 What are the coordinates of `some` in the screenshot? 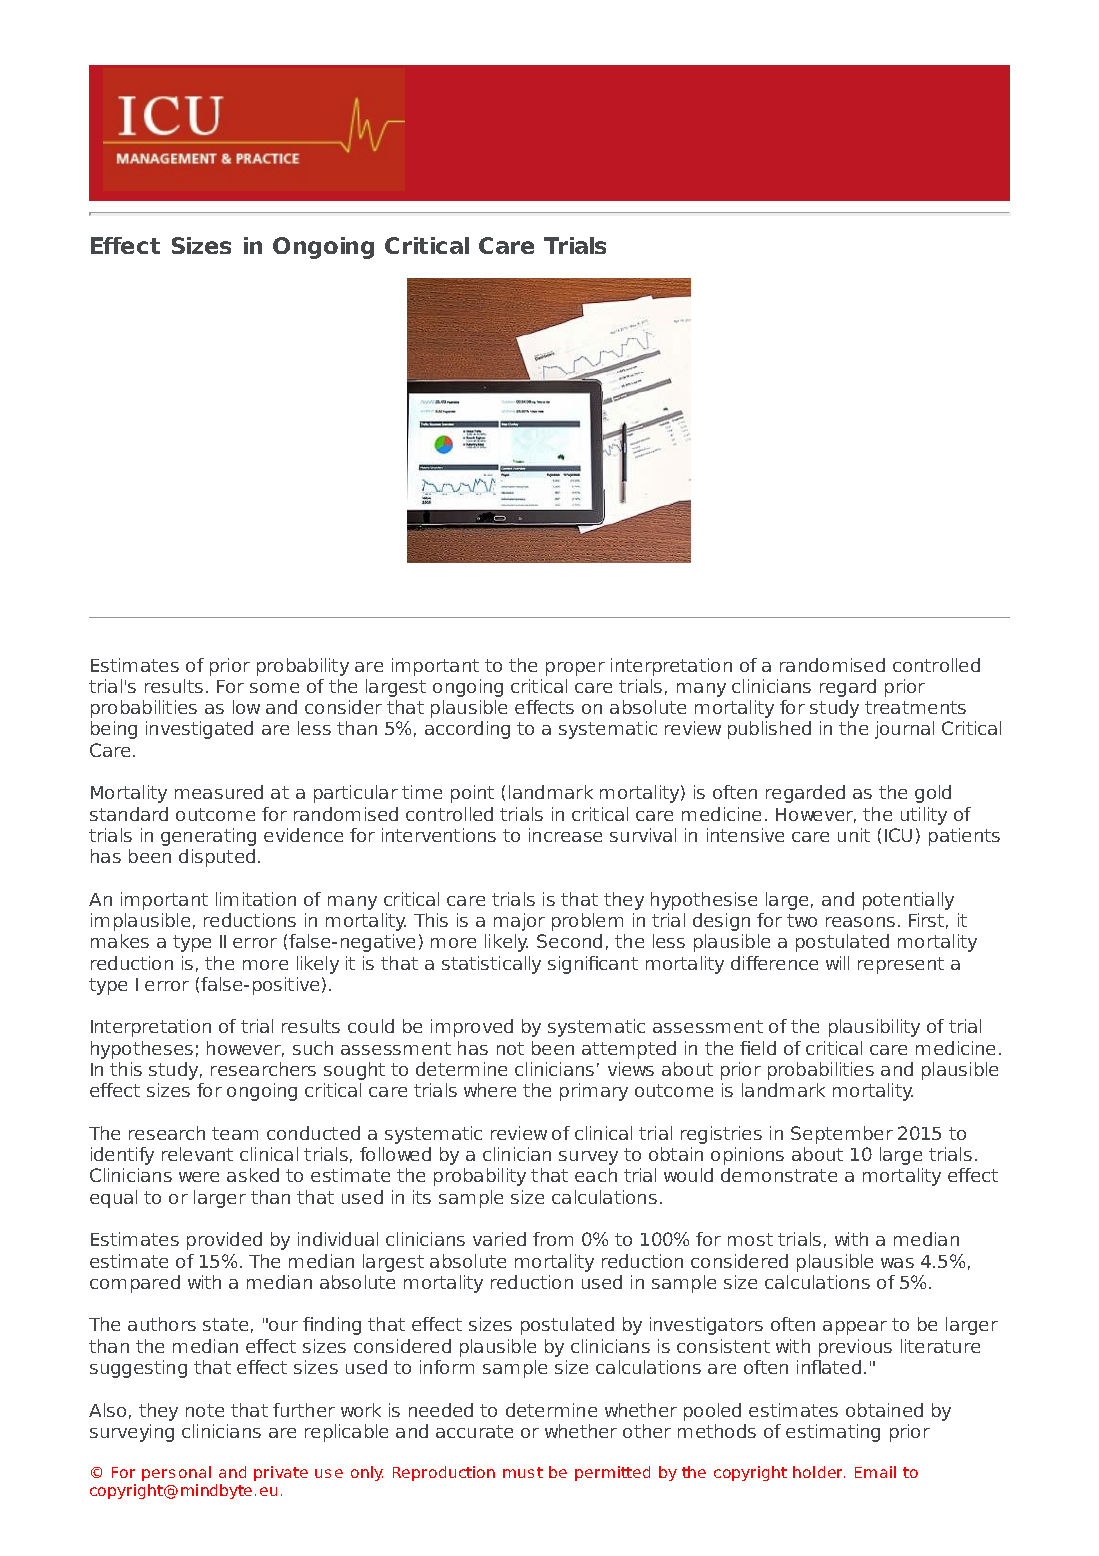 It's located at (274, 688).
